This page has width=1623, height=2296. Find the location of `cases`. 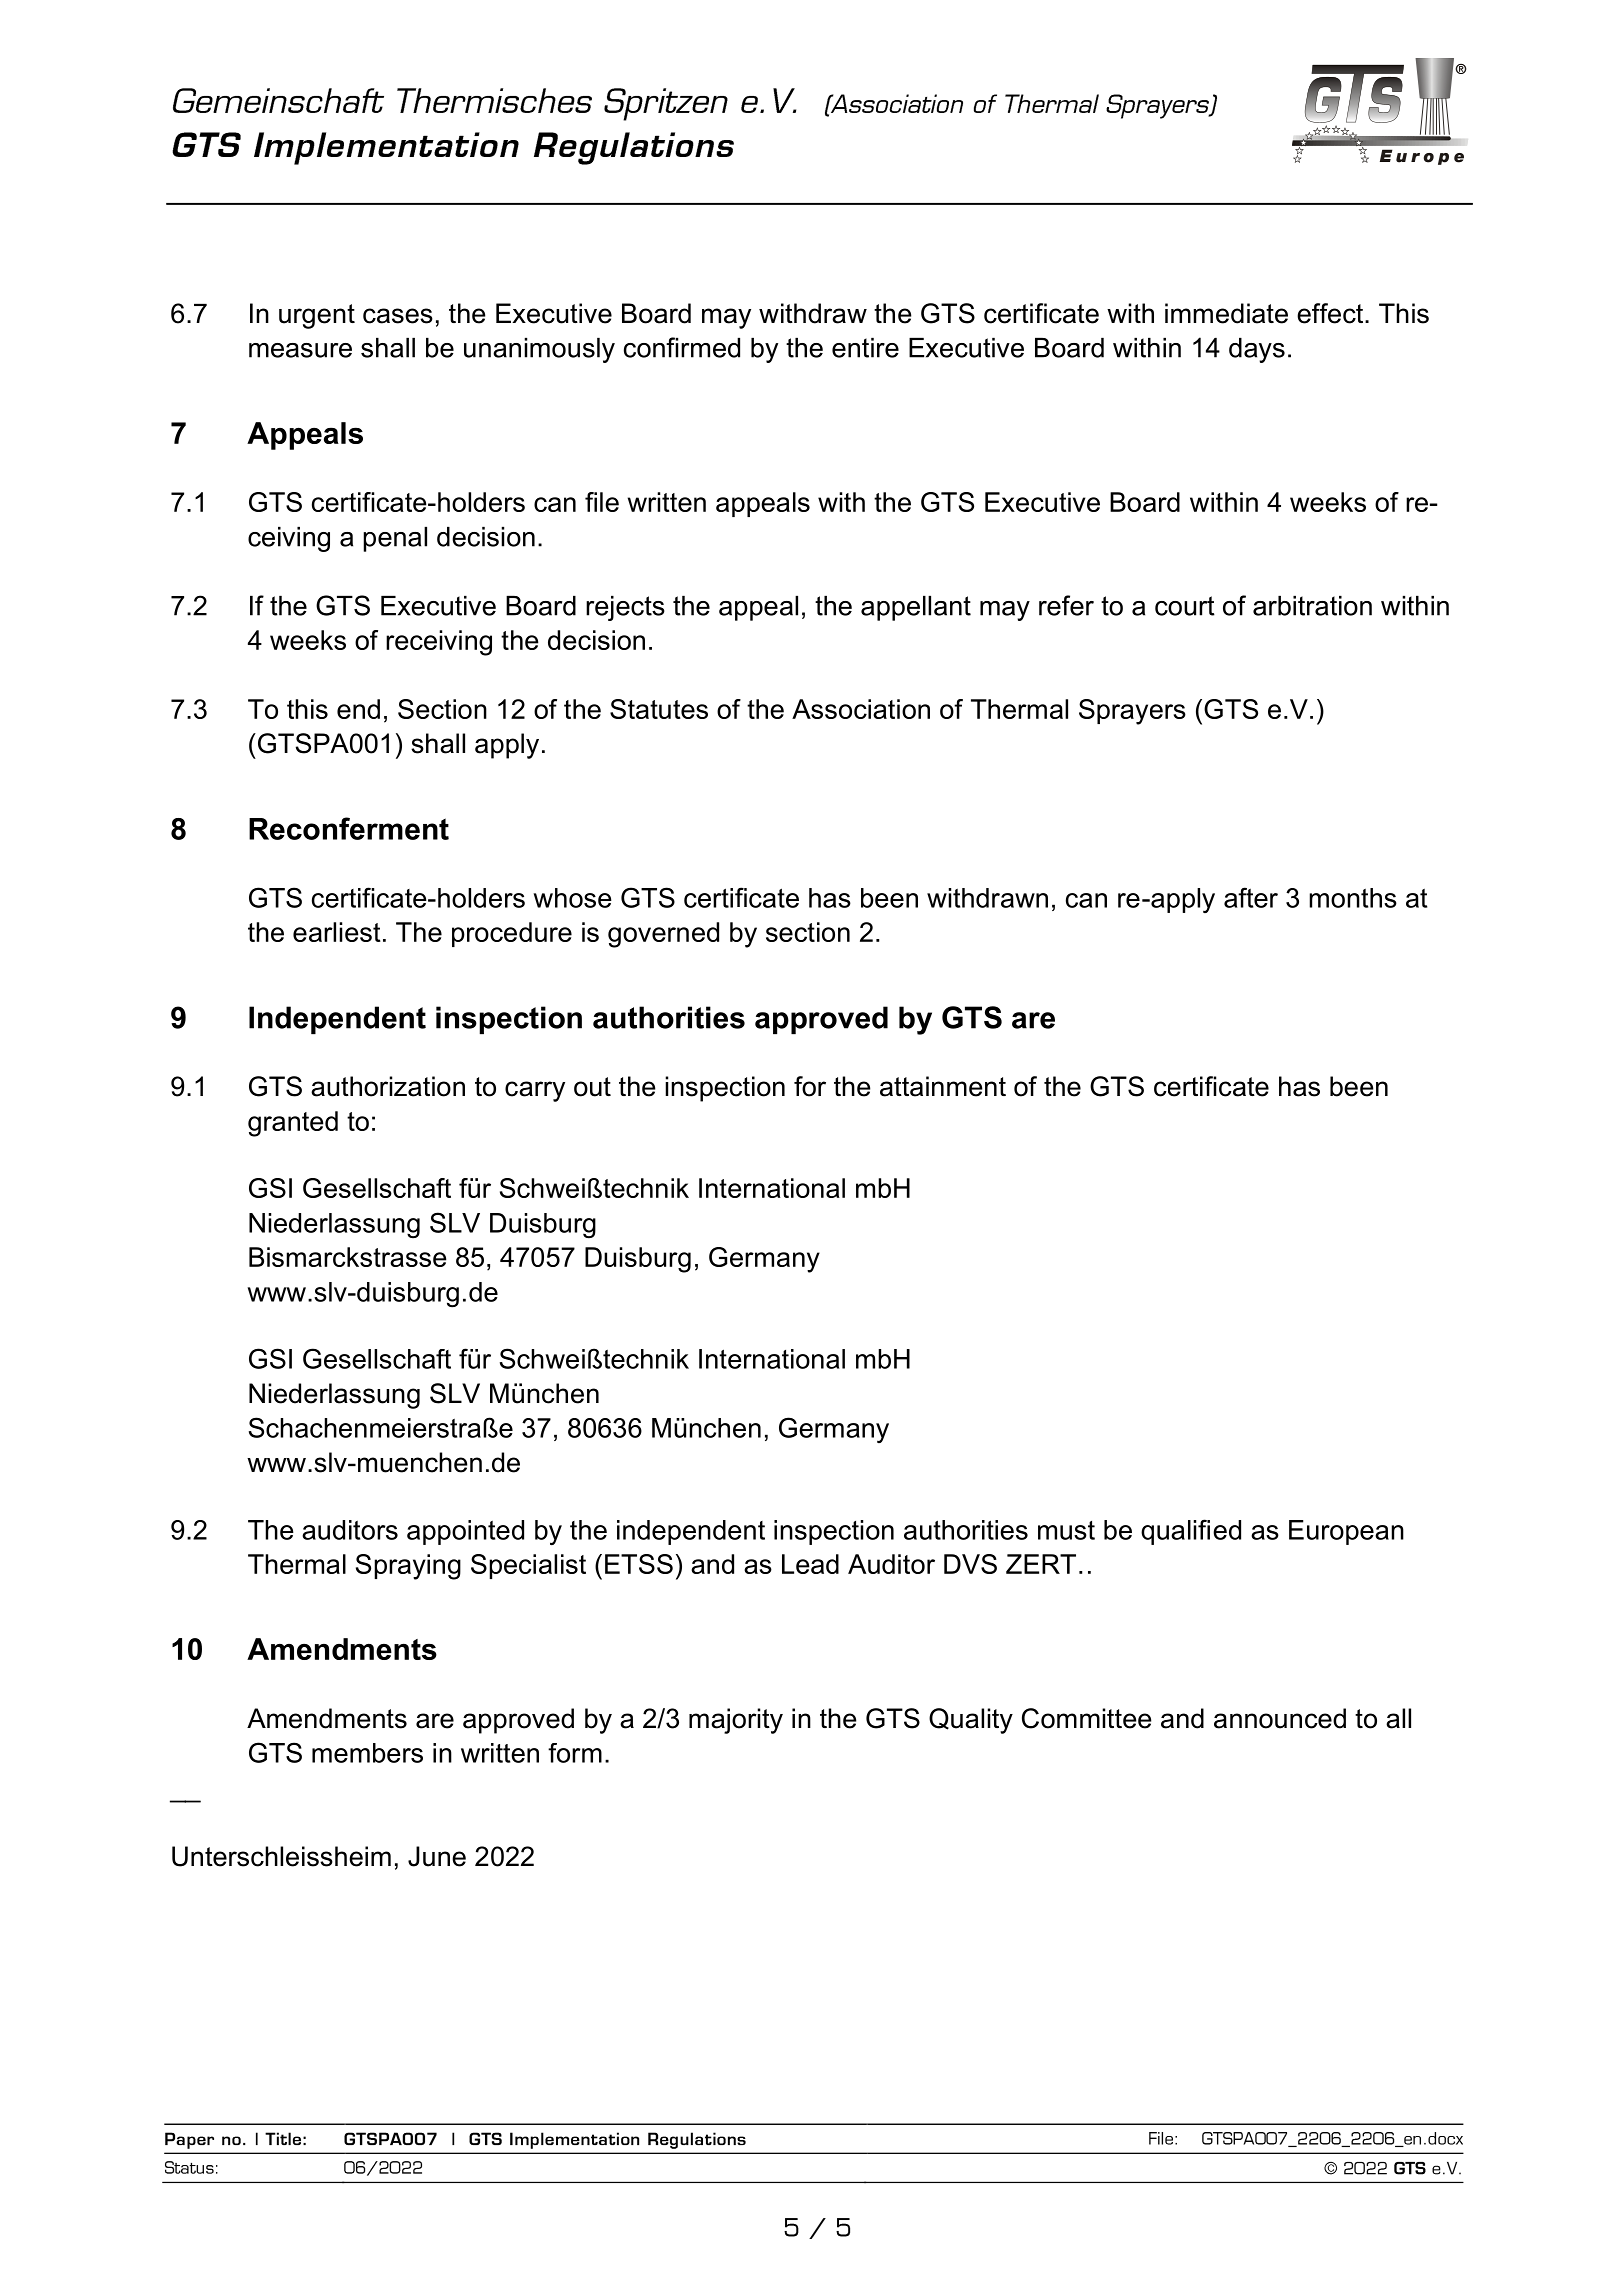

cases is located at coordinates (398, 316).
